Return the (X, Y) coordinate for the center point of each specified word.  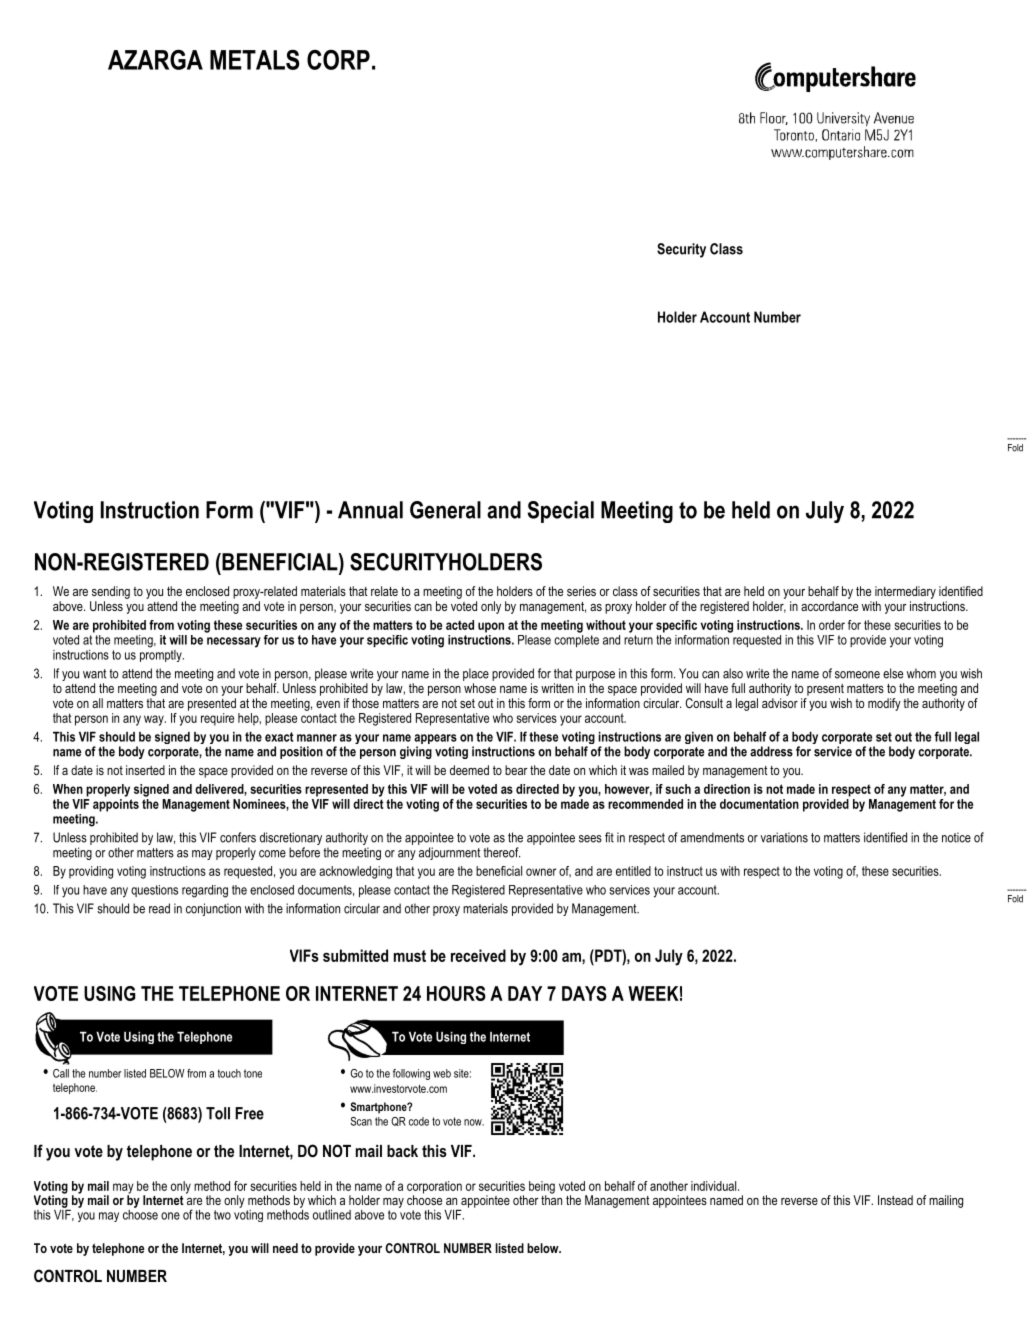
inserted (145, 770)
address (771, 751)
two (222, 1215)
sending (111, 592)
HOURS (456, 993)
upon (491, 627)
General (445, 510)
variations (784, 837)
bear (516, 770)
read (159, 908)
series (581, 591)
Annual (370, 510)
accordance (829, 606)
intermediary (905, 592)
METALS (254, 60)
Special (561, 512)
